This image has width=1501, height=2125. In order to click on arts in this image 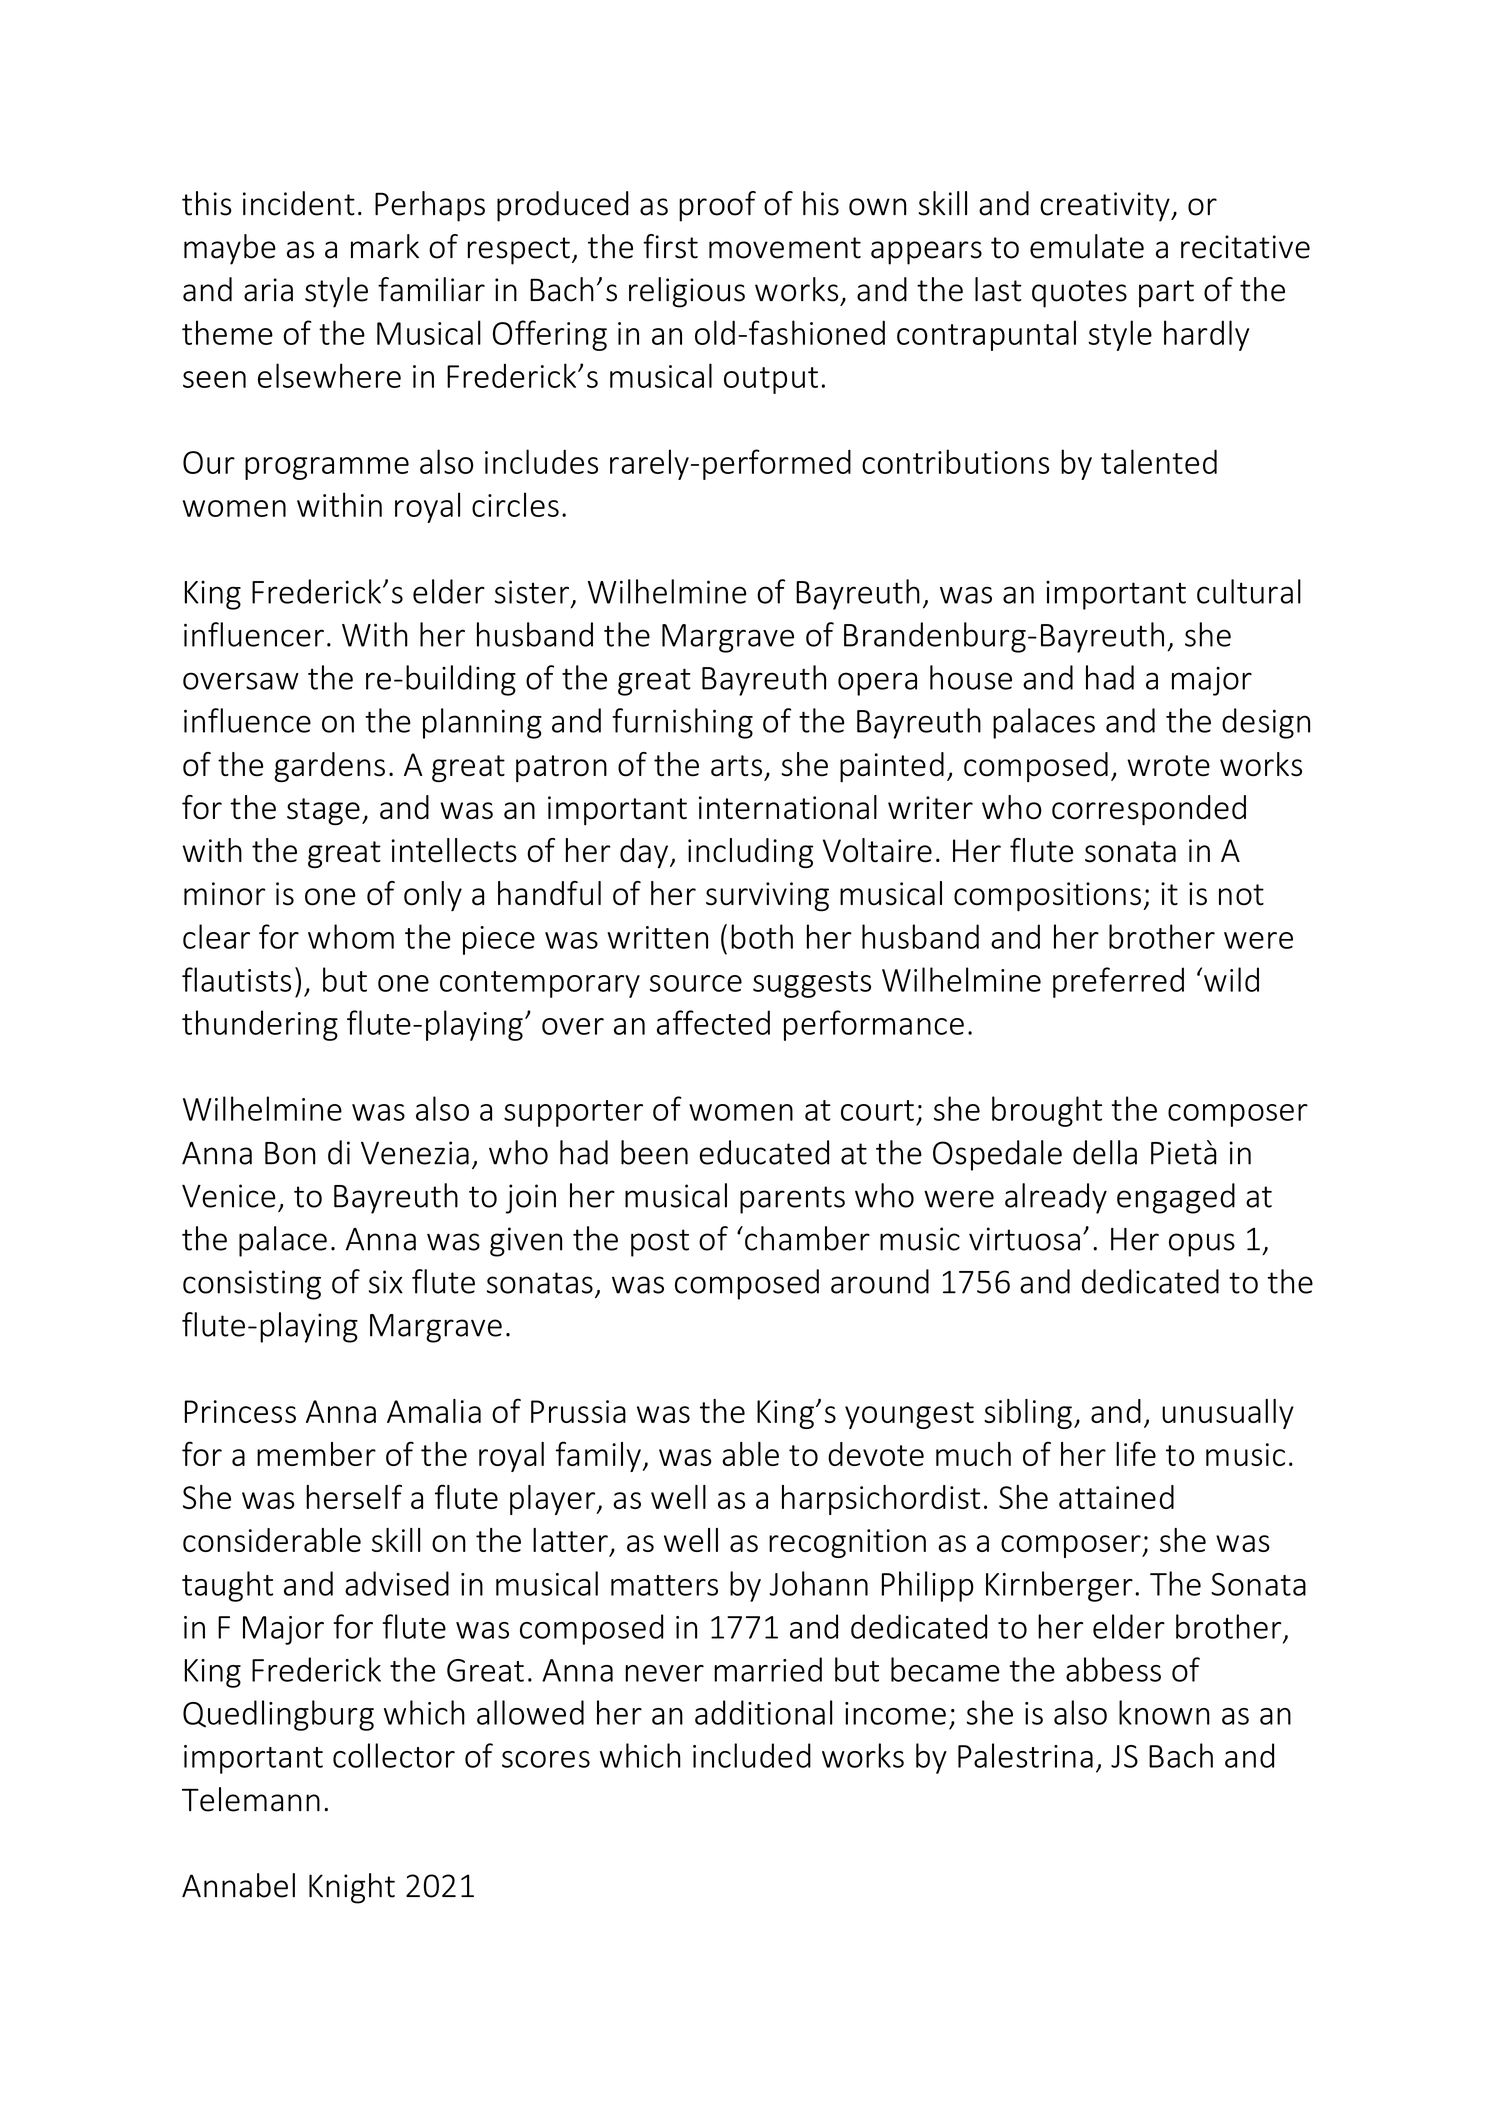, I will do `click(736, 766)`.
